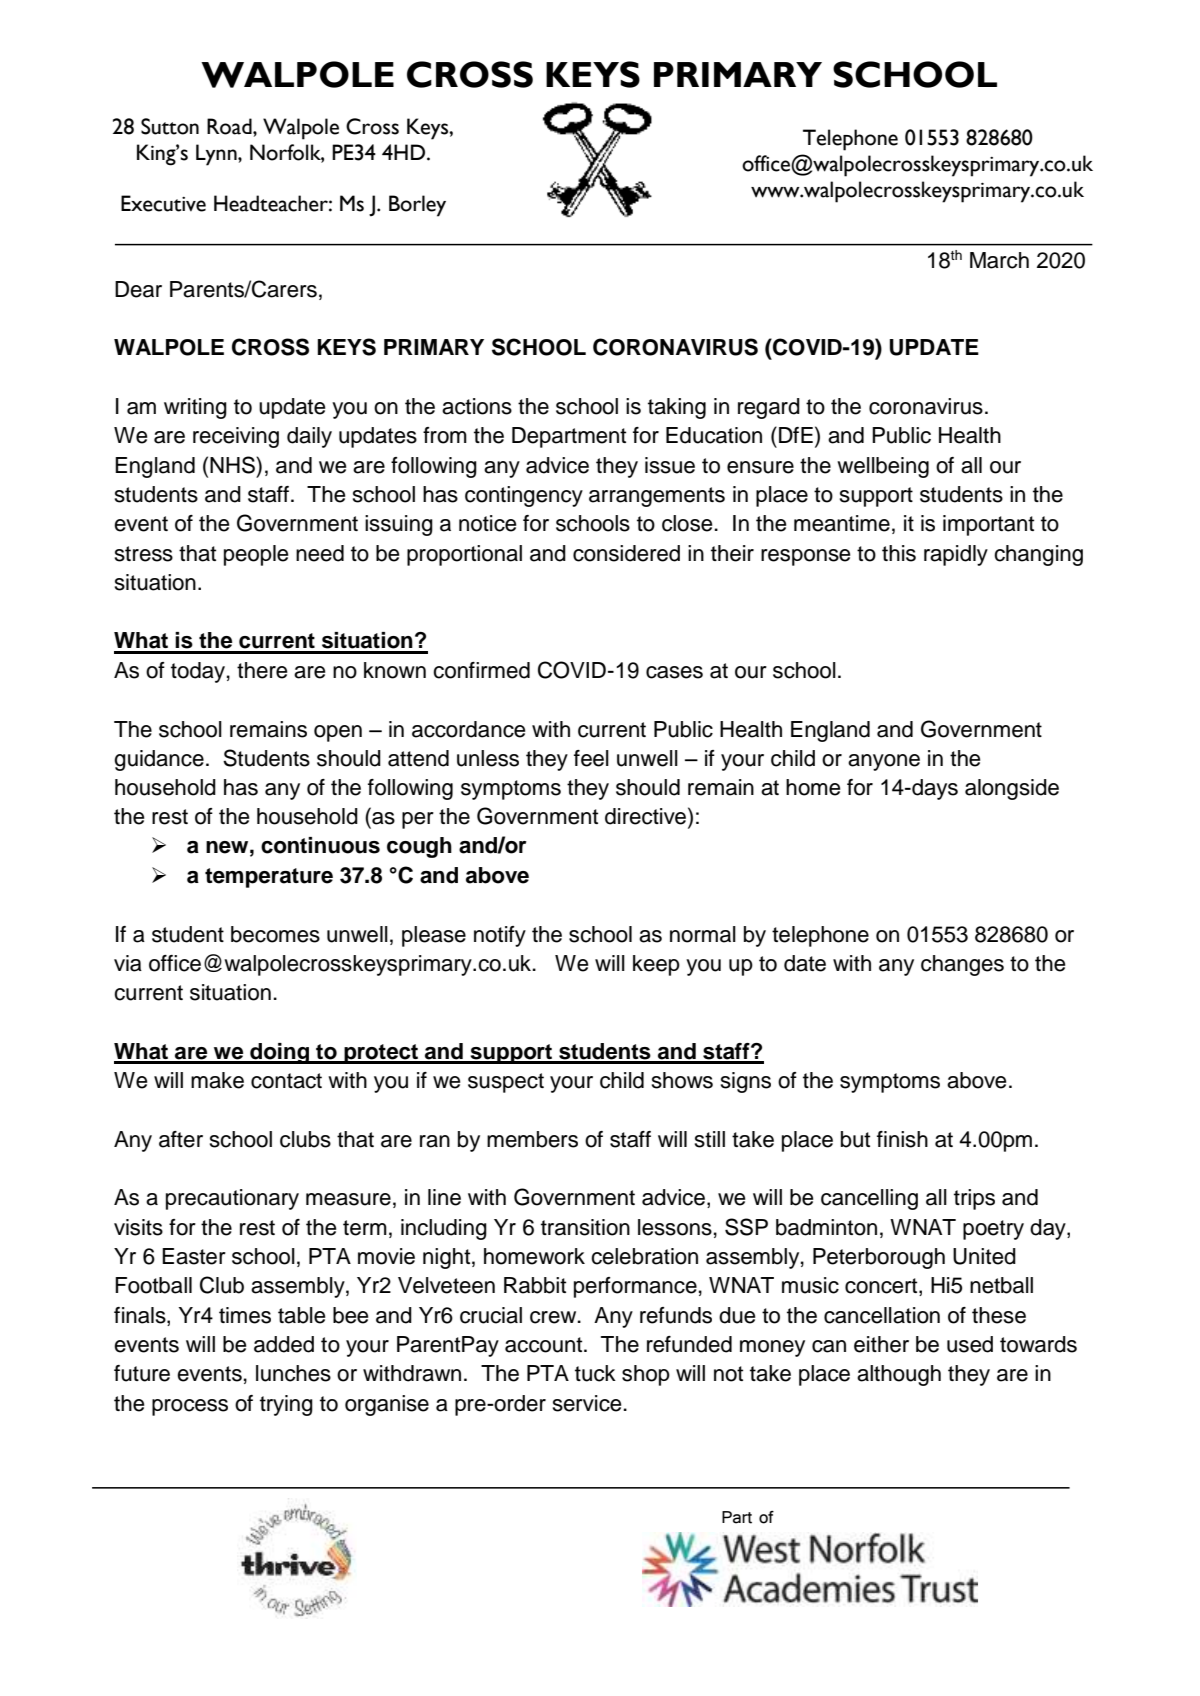 Image resolution: width=1200 pixels, height=1696 pixels. I want to click on Road, so click(230, 126).
